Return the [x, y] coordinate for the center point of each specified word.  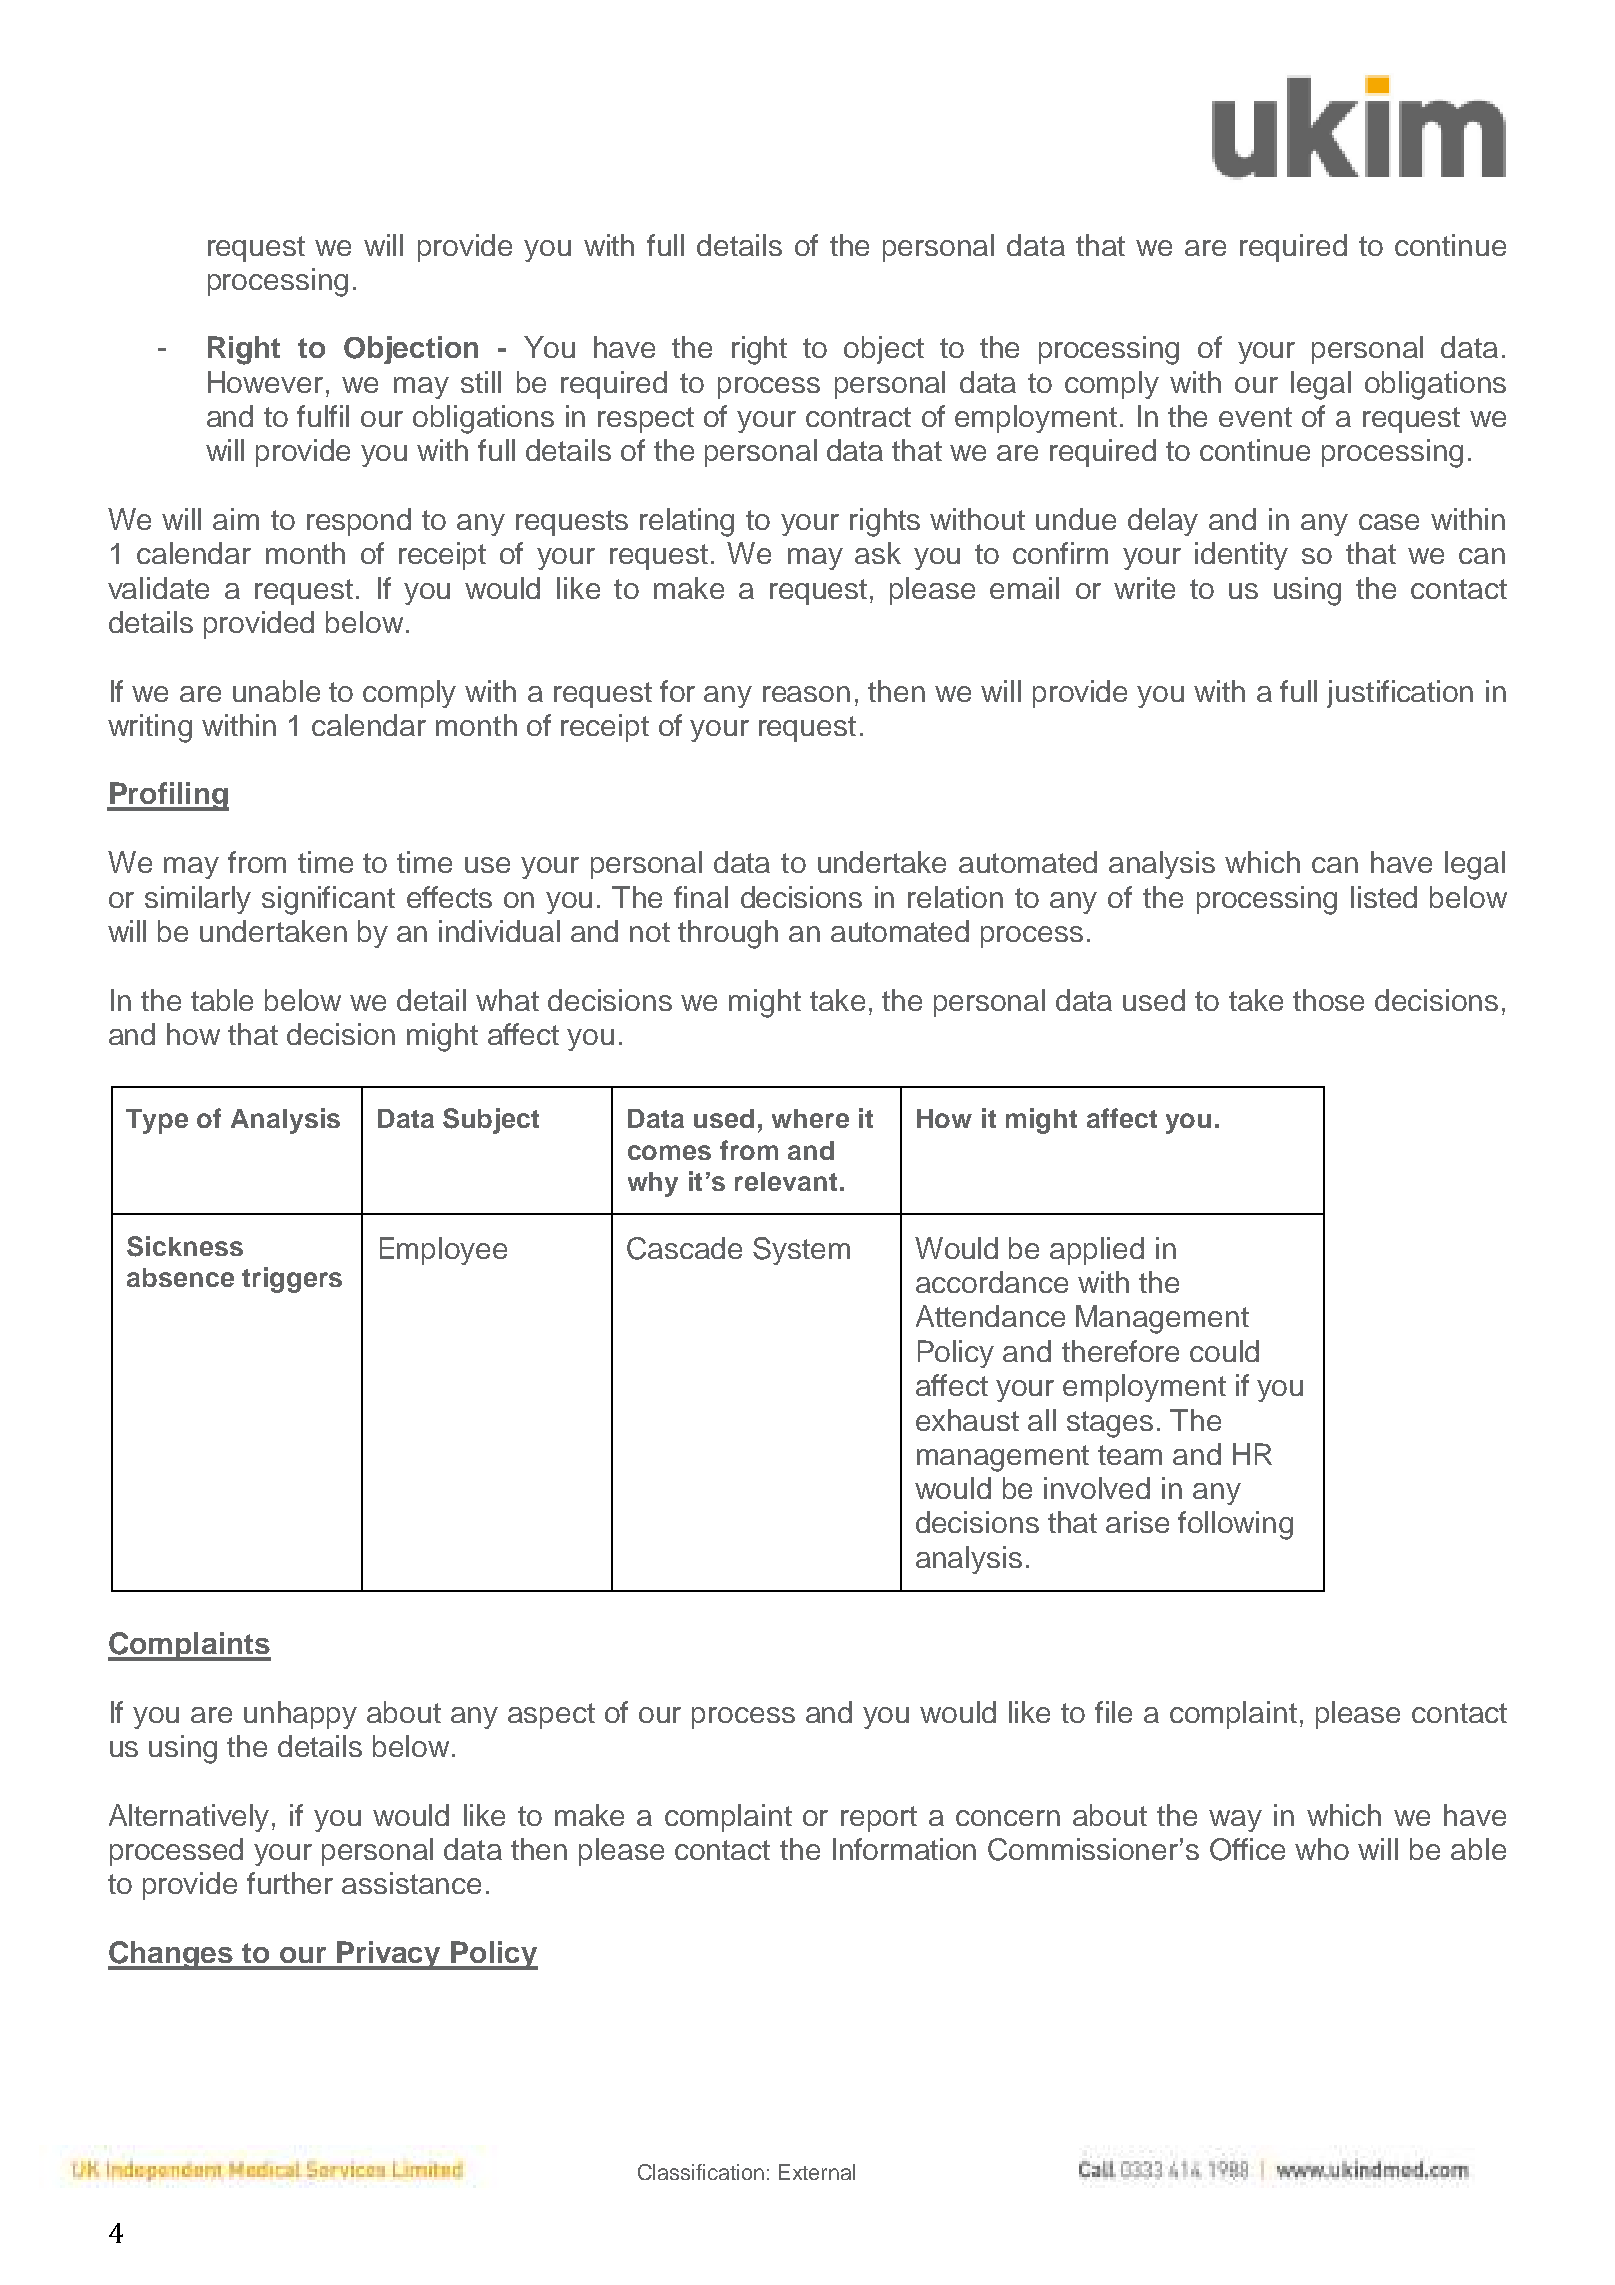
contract [858, 417]
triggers [292, 1280]
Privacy [389, 1955]
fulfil [323, 416]
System [801, 1251]
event [1255, 417]
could [1224, 1351]
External [817, 2172]
